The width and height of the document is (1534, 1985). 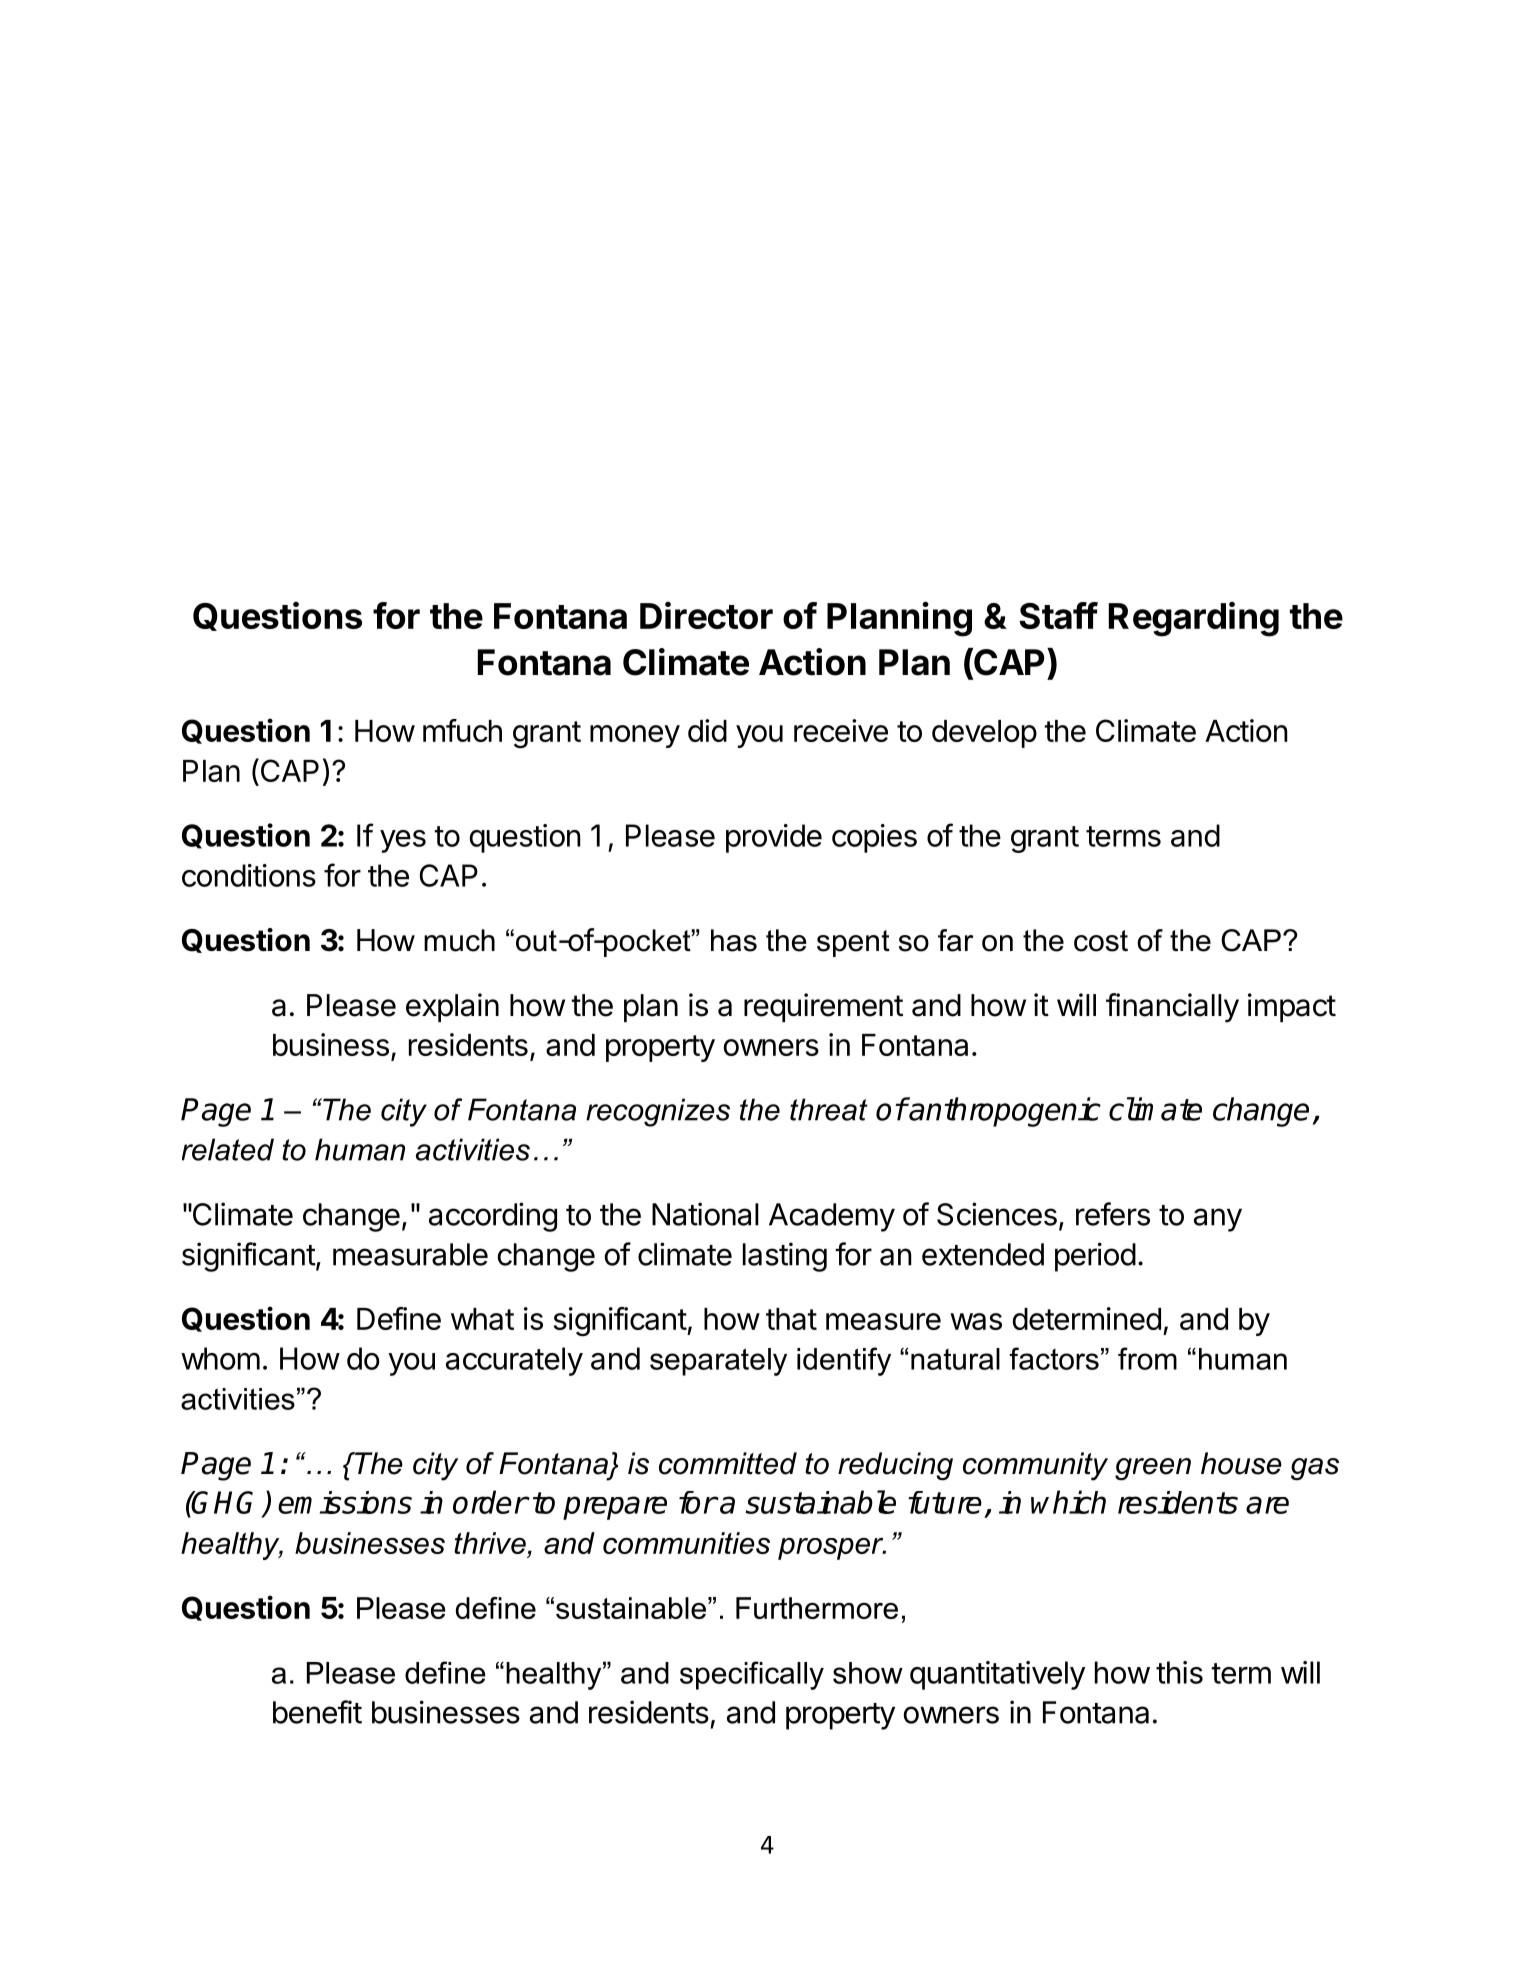 I want to click on Regarding, so click(x=1194, y=619).
